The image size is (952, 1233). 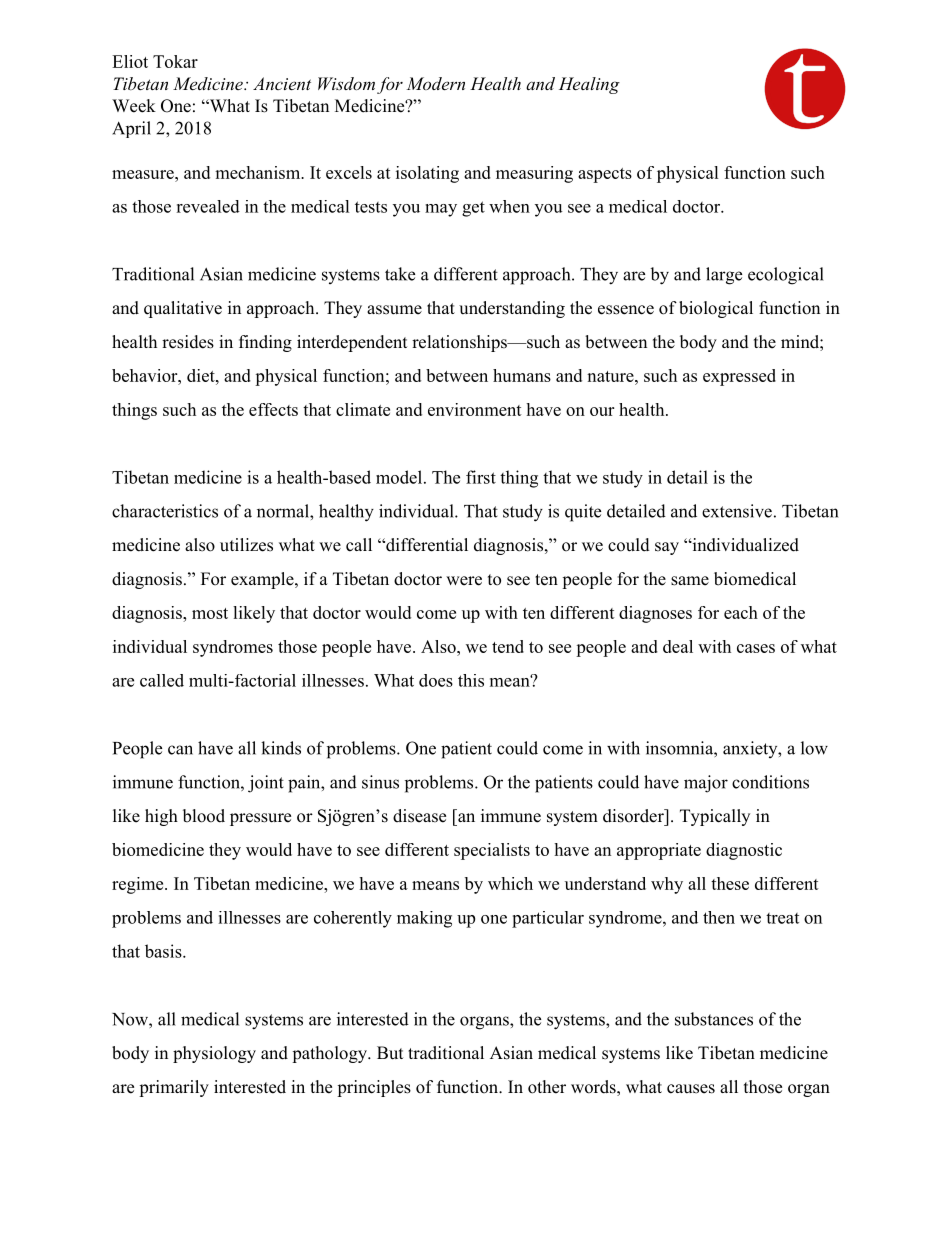 What do you see at coordinates (214, 1054) in the document?
I see `physiology` at bounding box center [214, 1054].
